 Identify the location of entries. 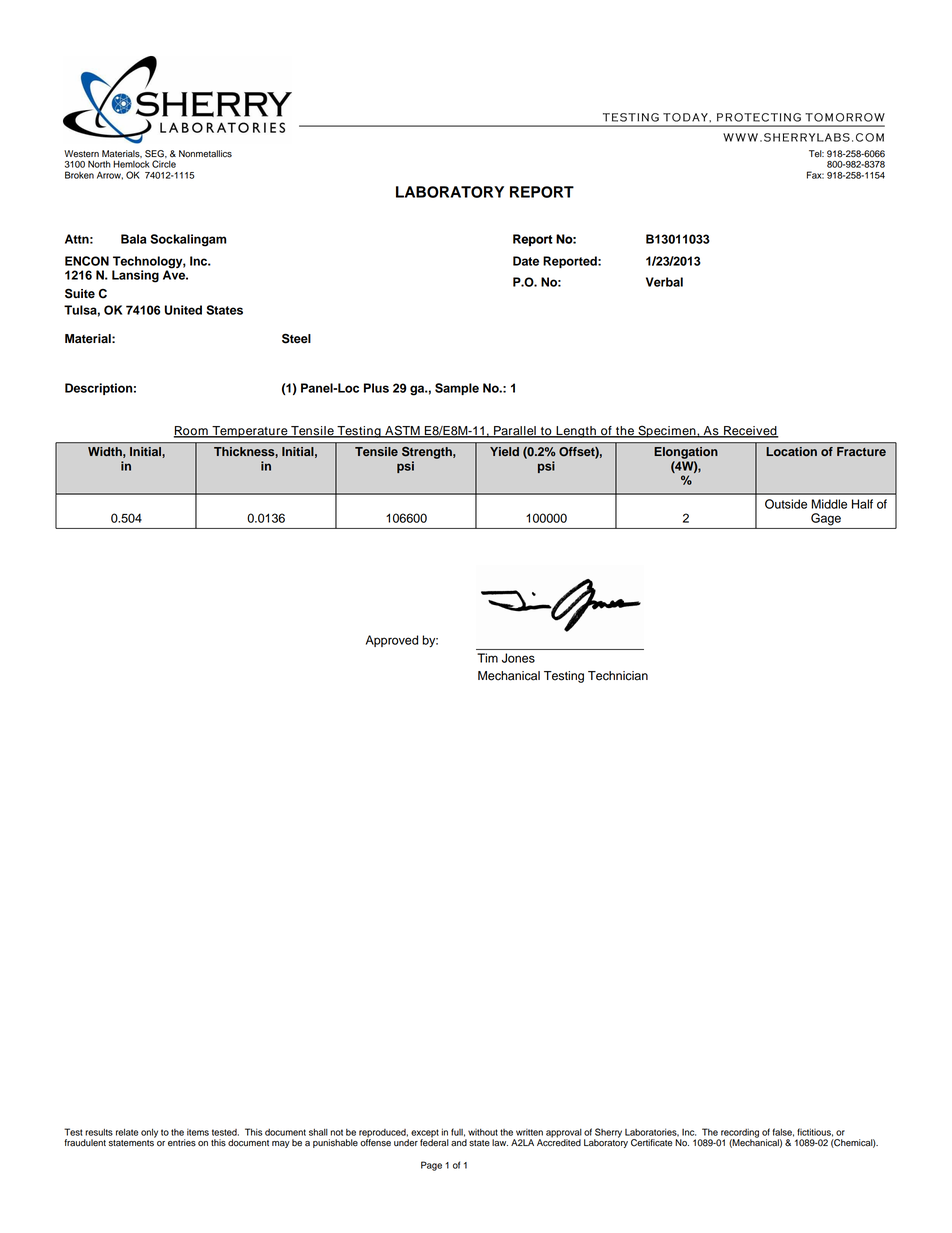
(182, 1143).
